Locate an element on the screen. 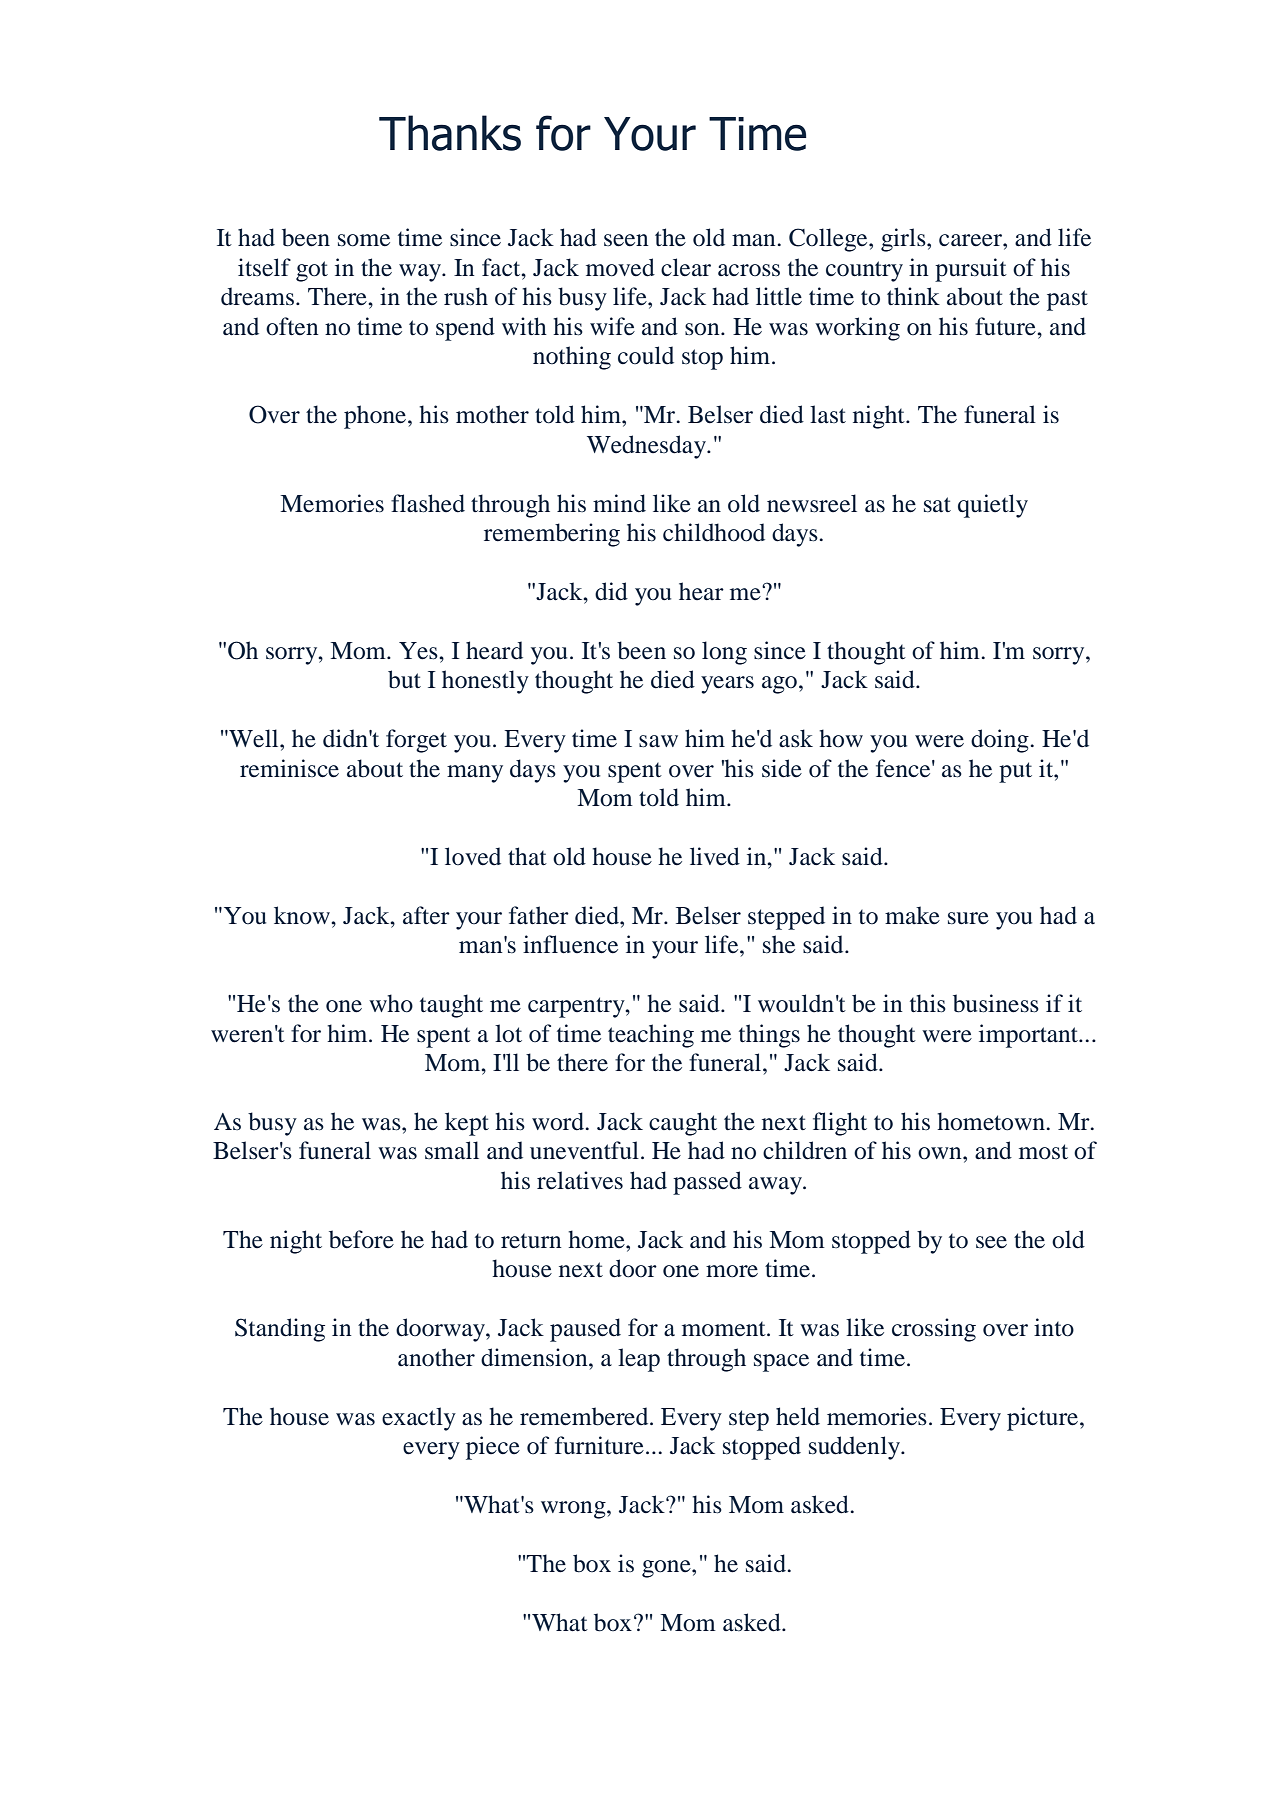 The width and height of the screenshot is (1271, 1797). gone is located at coordinates (667, 1569).
